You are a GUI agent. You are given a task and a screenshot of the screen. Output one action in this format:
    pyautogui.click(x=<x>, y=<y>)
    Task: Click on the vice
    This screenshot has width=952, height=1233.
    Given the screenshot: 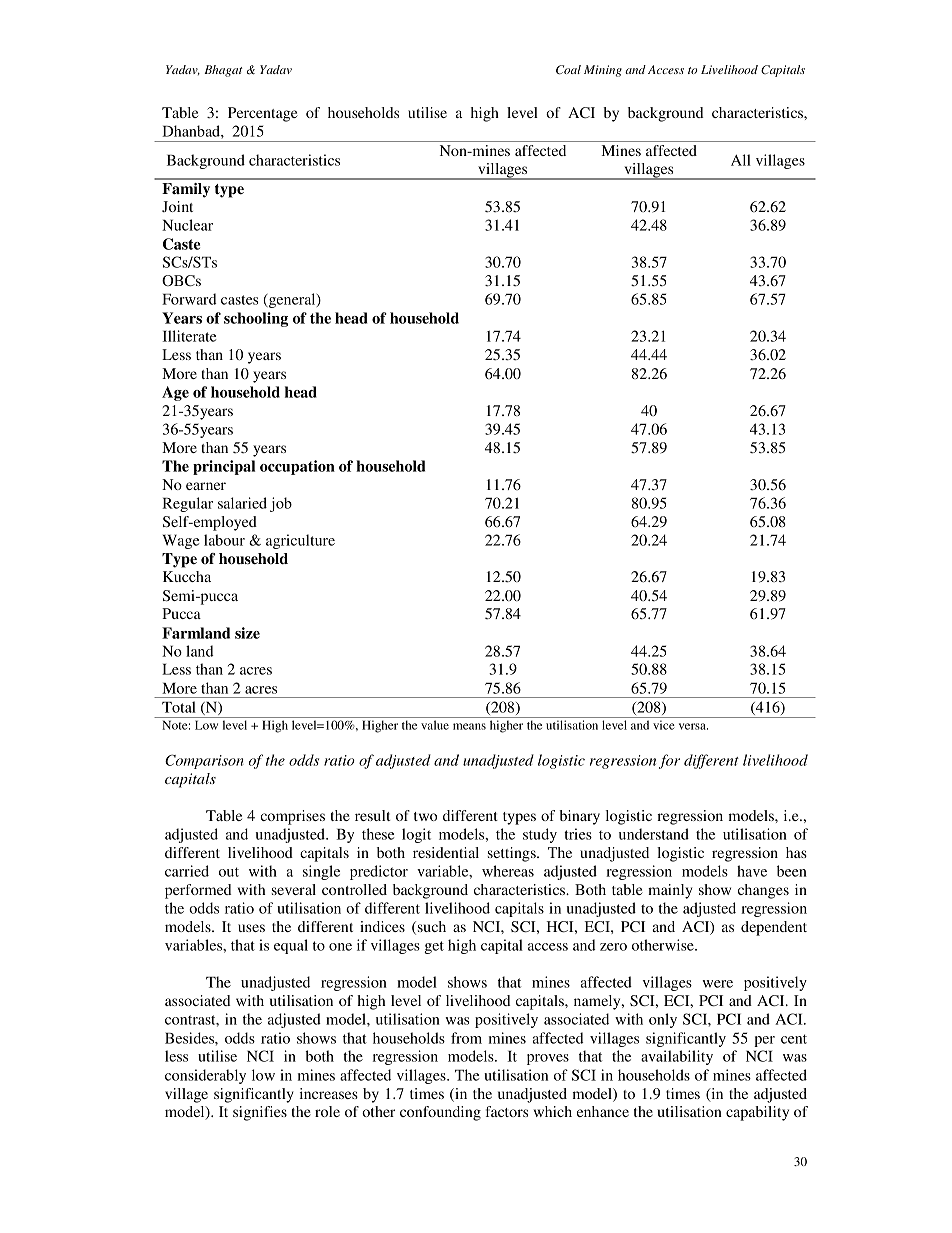 What is the action you would take?
    pyautogui.click(x=664, y=725)
